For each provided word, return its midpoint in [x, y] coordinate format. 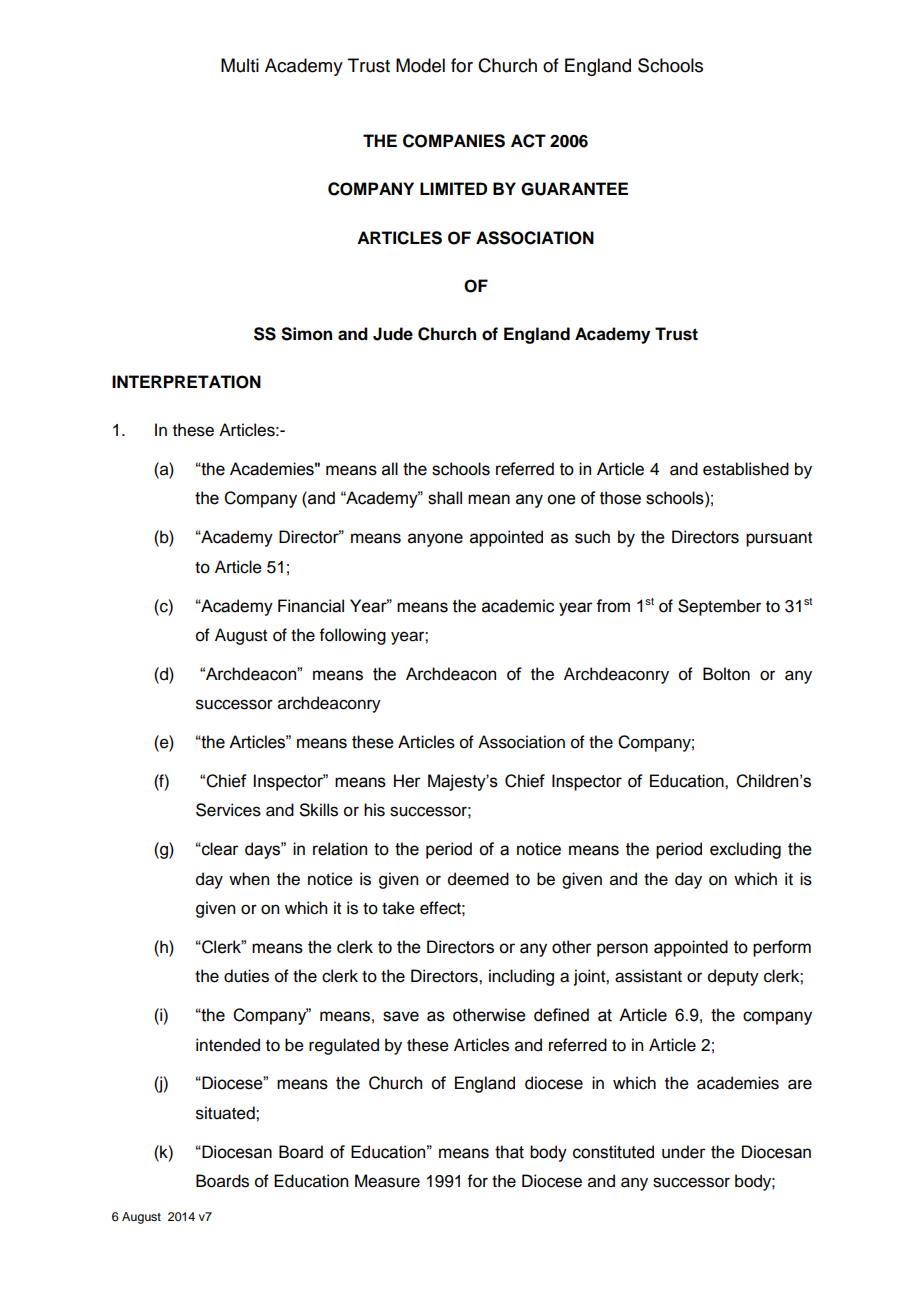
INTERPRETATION [186, 382]
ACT [528, 141]
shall [445, 498]
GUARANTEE [574, 189]
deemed [478, 879]
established [746, 469]
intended [228, 1045]
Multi [240, 65]
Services [228, 810]
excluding [745, 850]
